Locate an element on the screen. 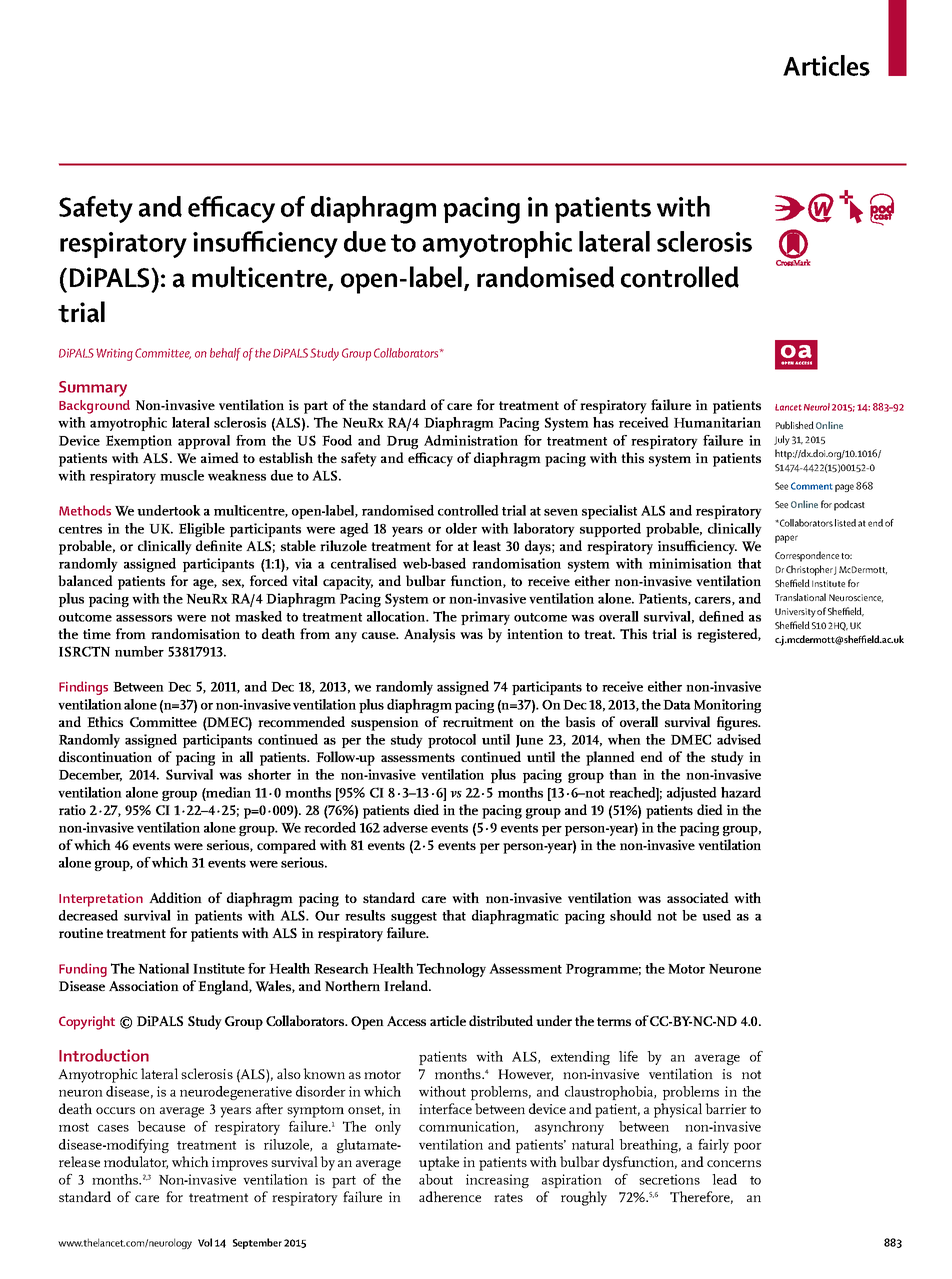 The width and height of the screenshot is (952, 1279). terms is located at coordinates (614, 1021).
